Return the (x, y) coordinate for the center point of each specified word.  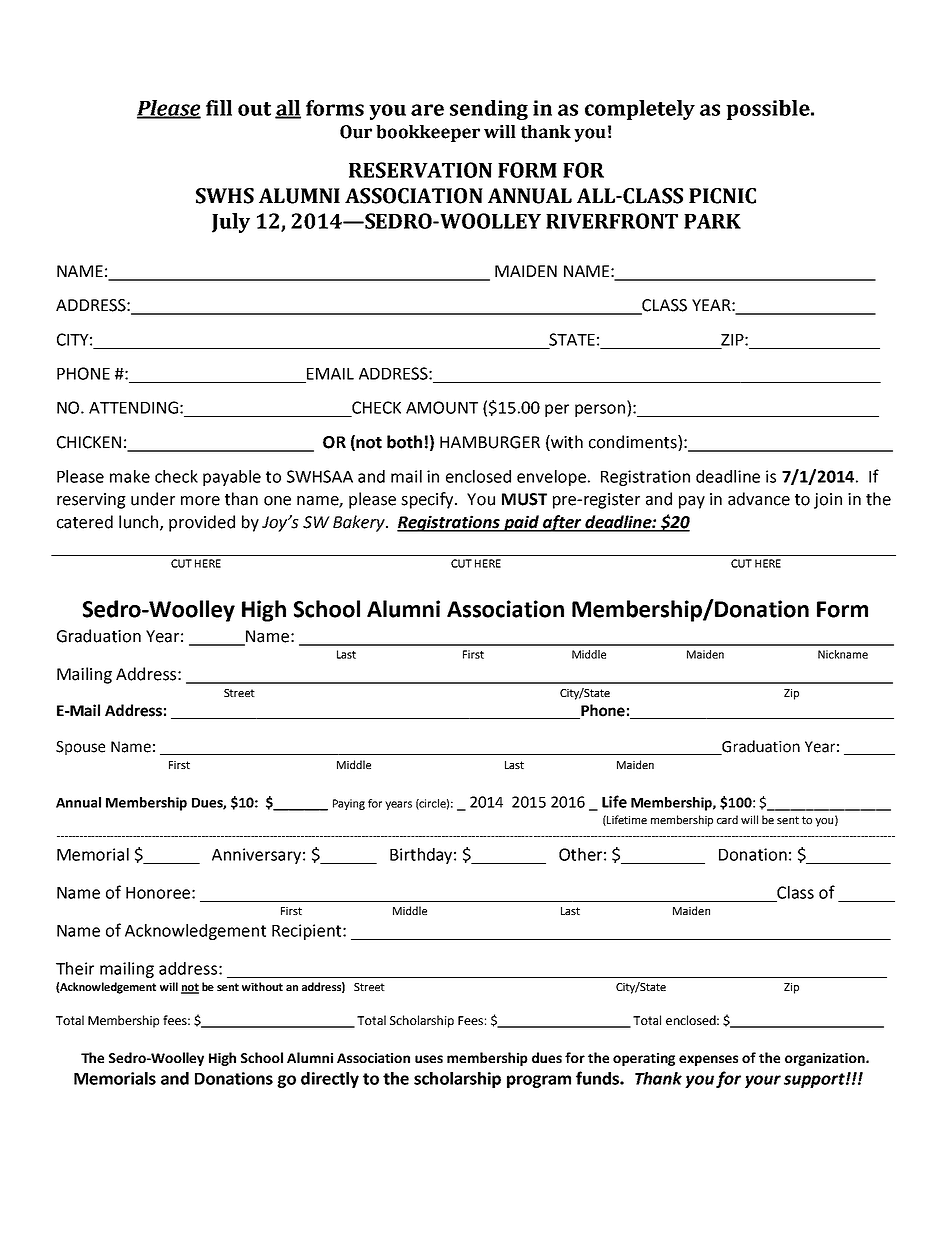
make (130, 476)
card (727, 819)
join (828, 501)
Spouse (80, 748)
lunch (140, 522)
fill (219, 108)
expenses (708, 1060)
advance (759, 499)
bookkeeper (428, 133)
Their (75, 968)
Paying (349, 804)
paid (522, 523)
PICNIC (722, 196)
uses (429, 1059)
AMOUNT (442, 407)
